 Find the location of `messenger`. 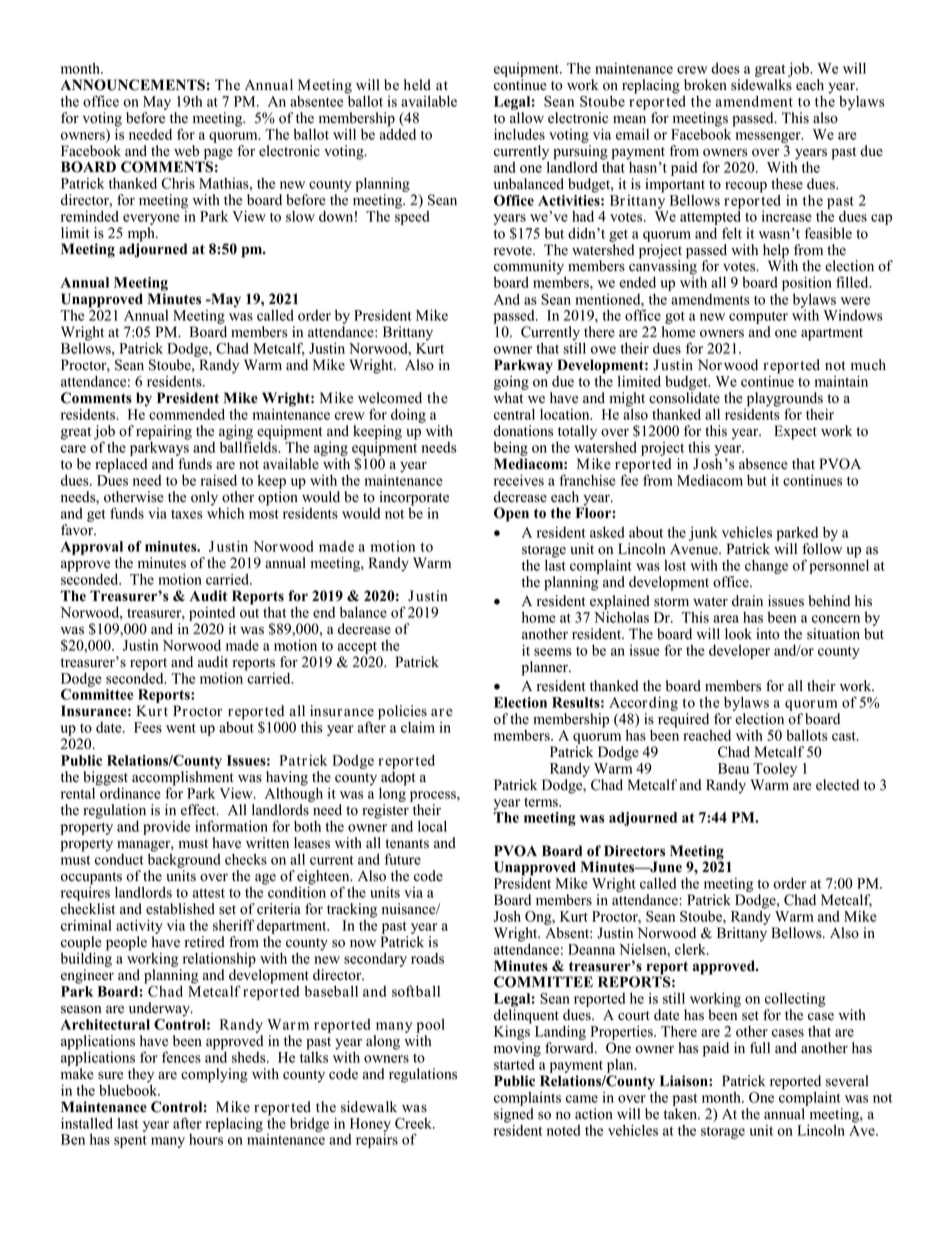

messenger is located at coordinates (769, 137).
